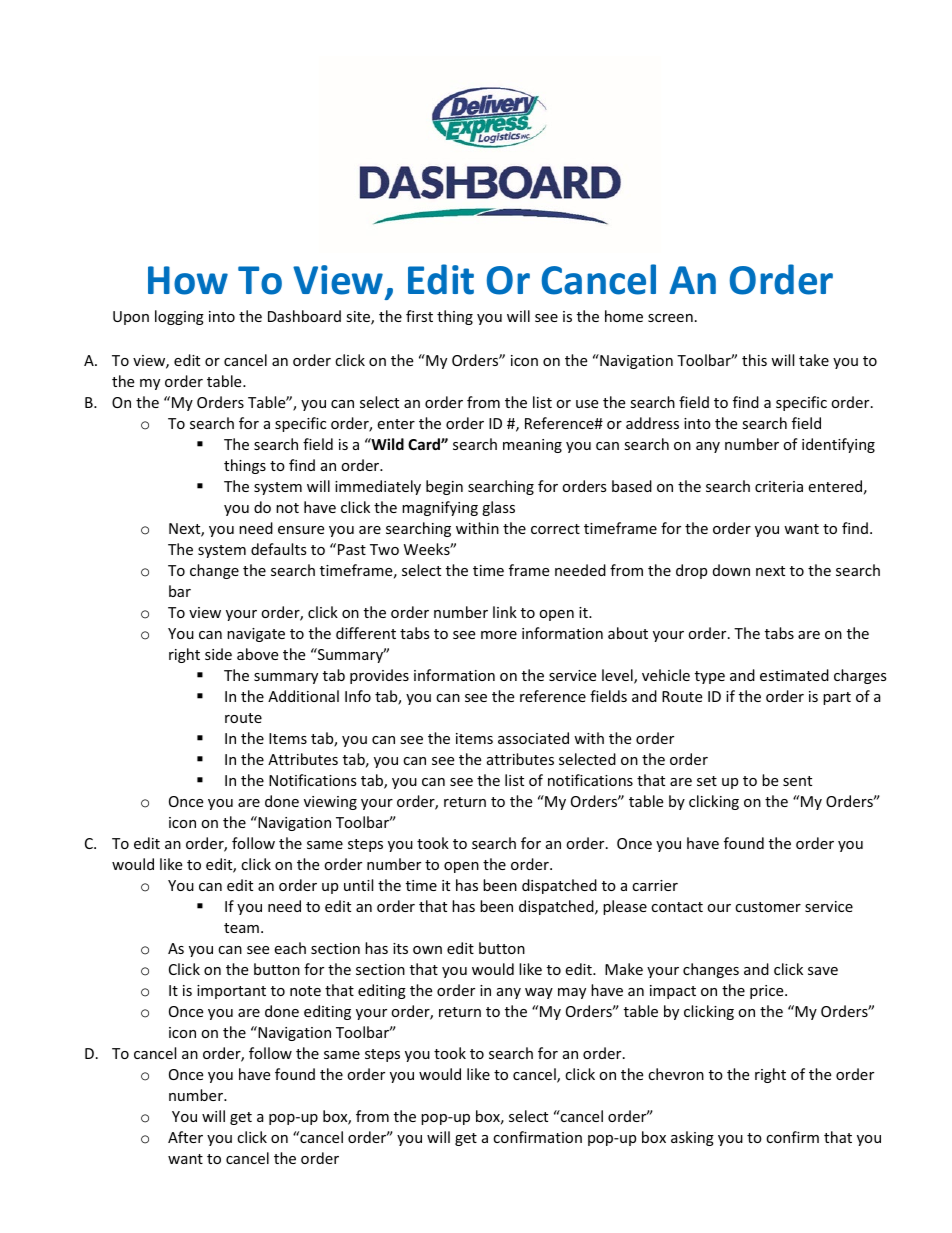 The image size is (952, 1233). I want to click on customer, so click(768, 907).
